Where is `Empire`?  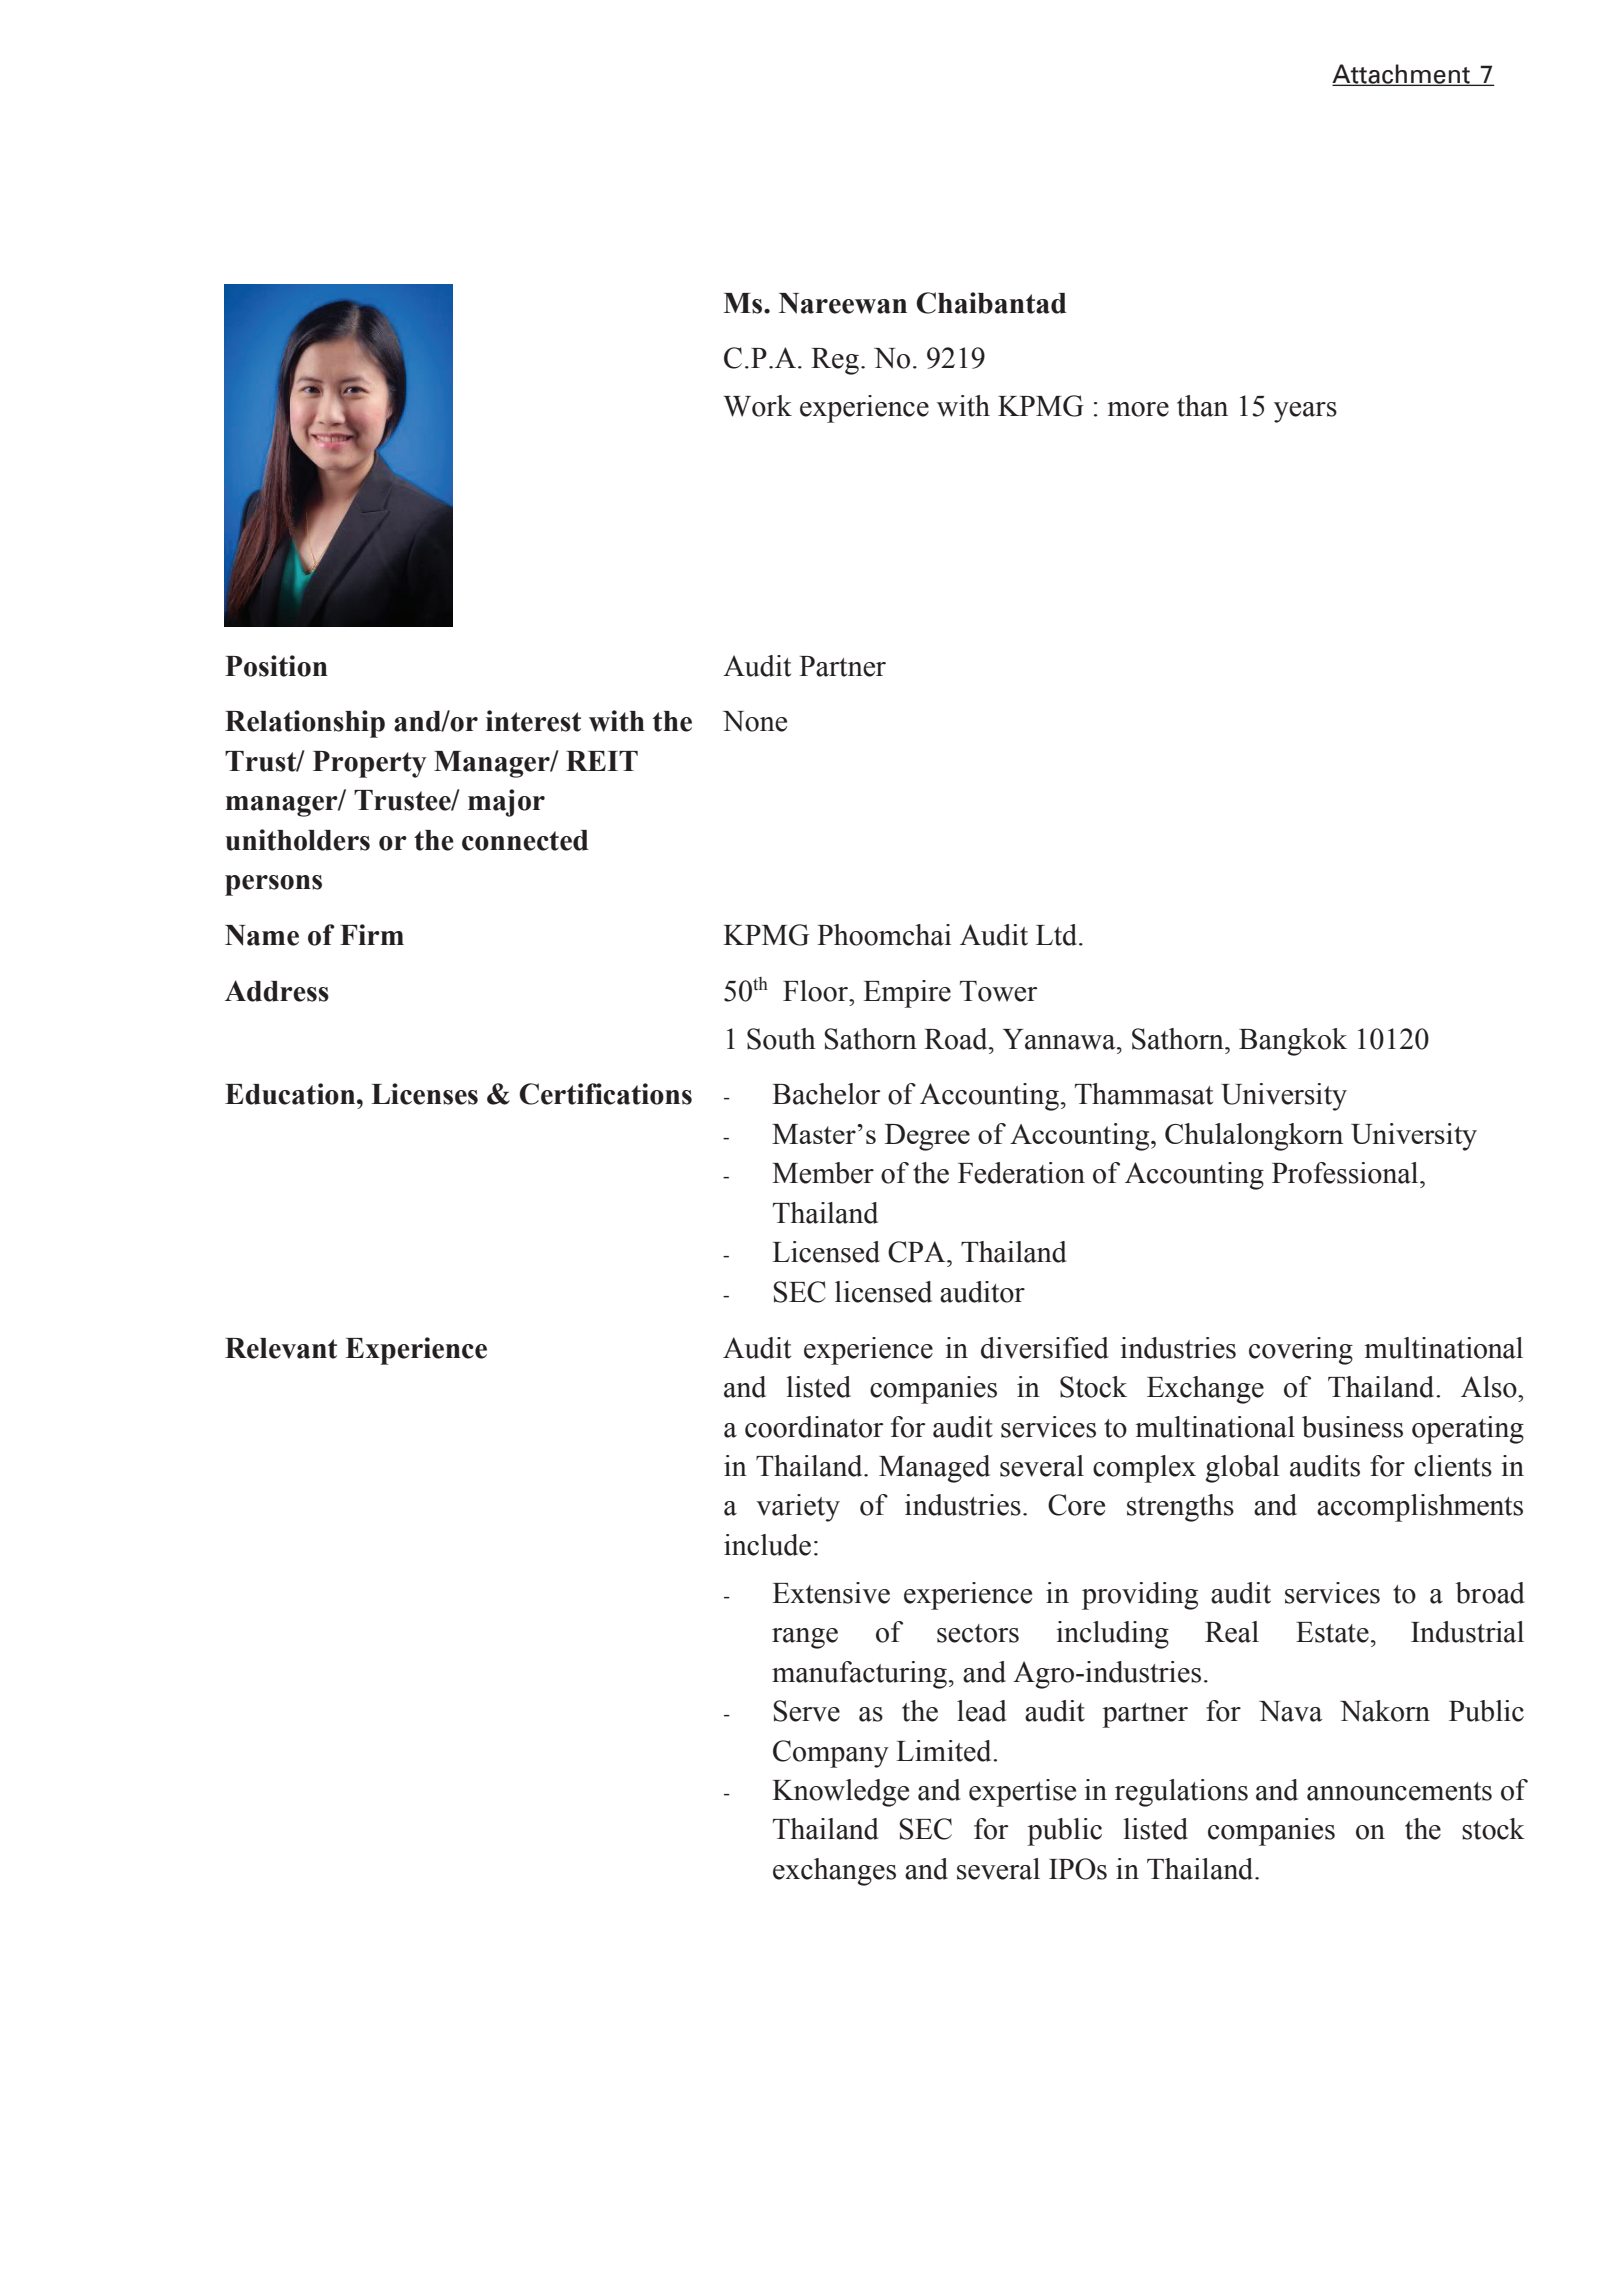 Empire is located at coordinates (907, 994).
